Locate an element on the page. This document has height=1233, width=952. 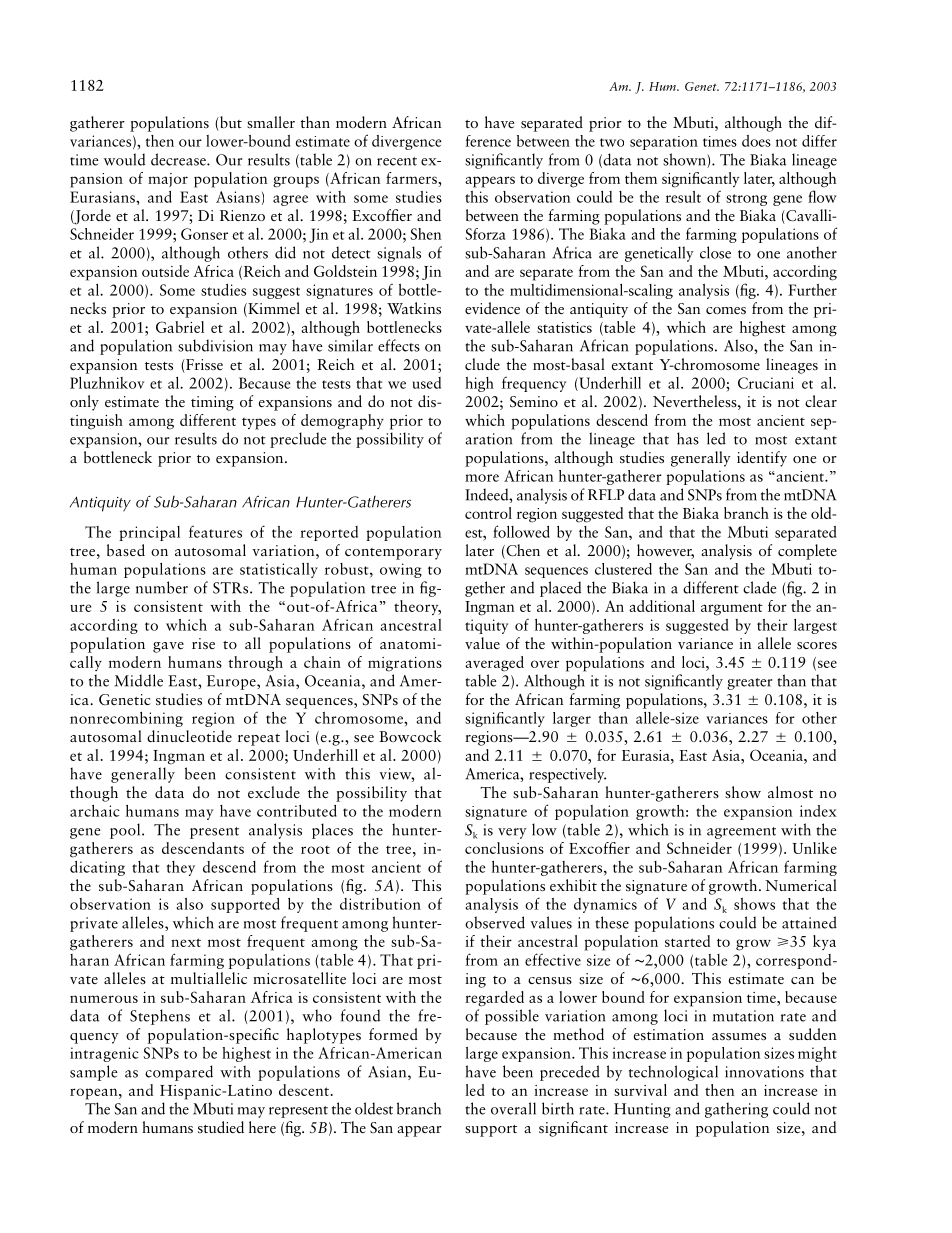
farmers is located at coordinates (412, 178).
